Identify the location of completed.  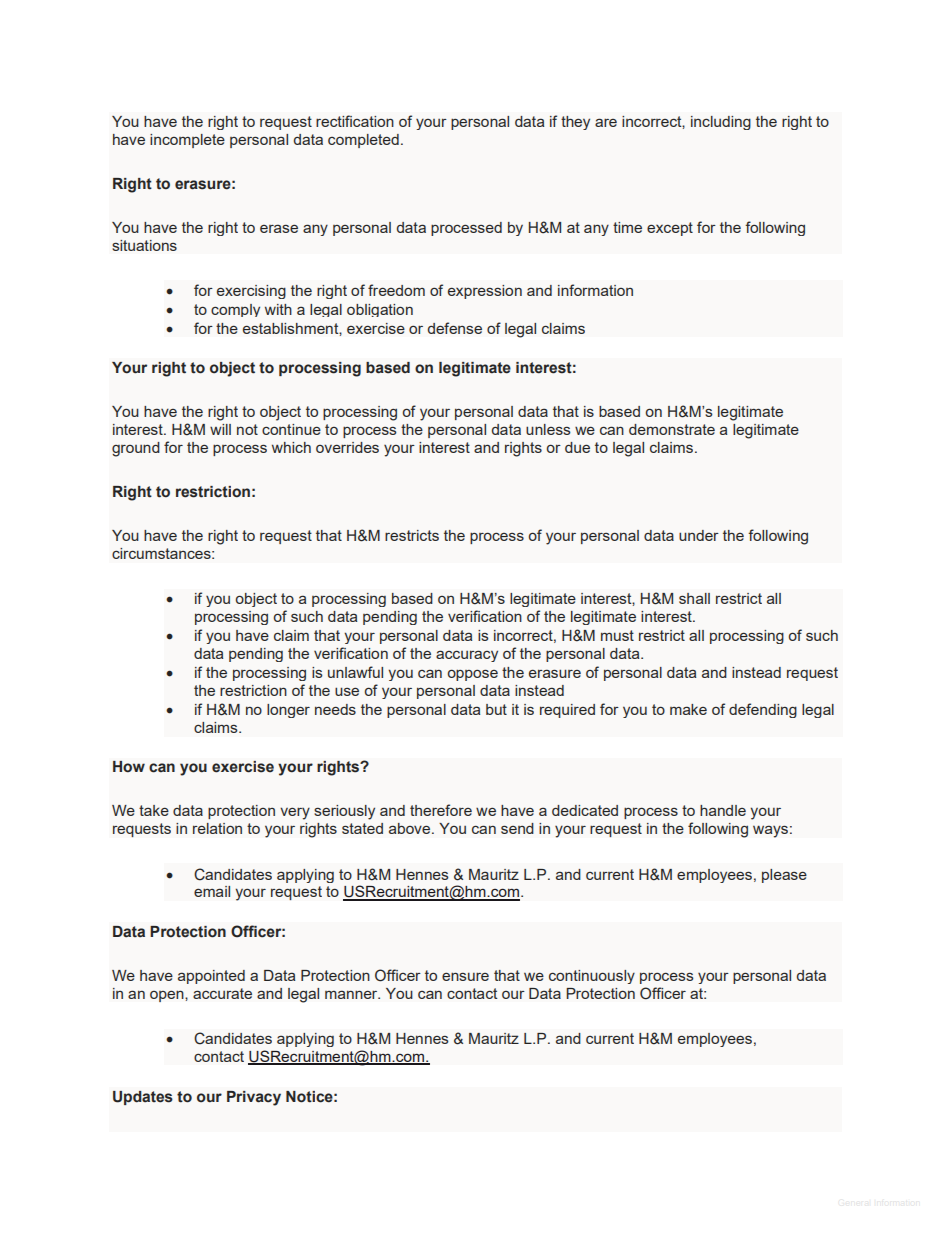
(363, 141).
